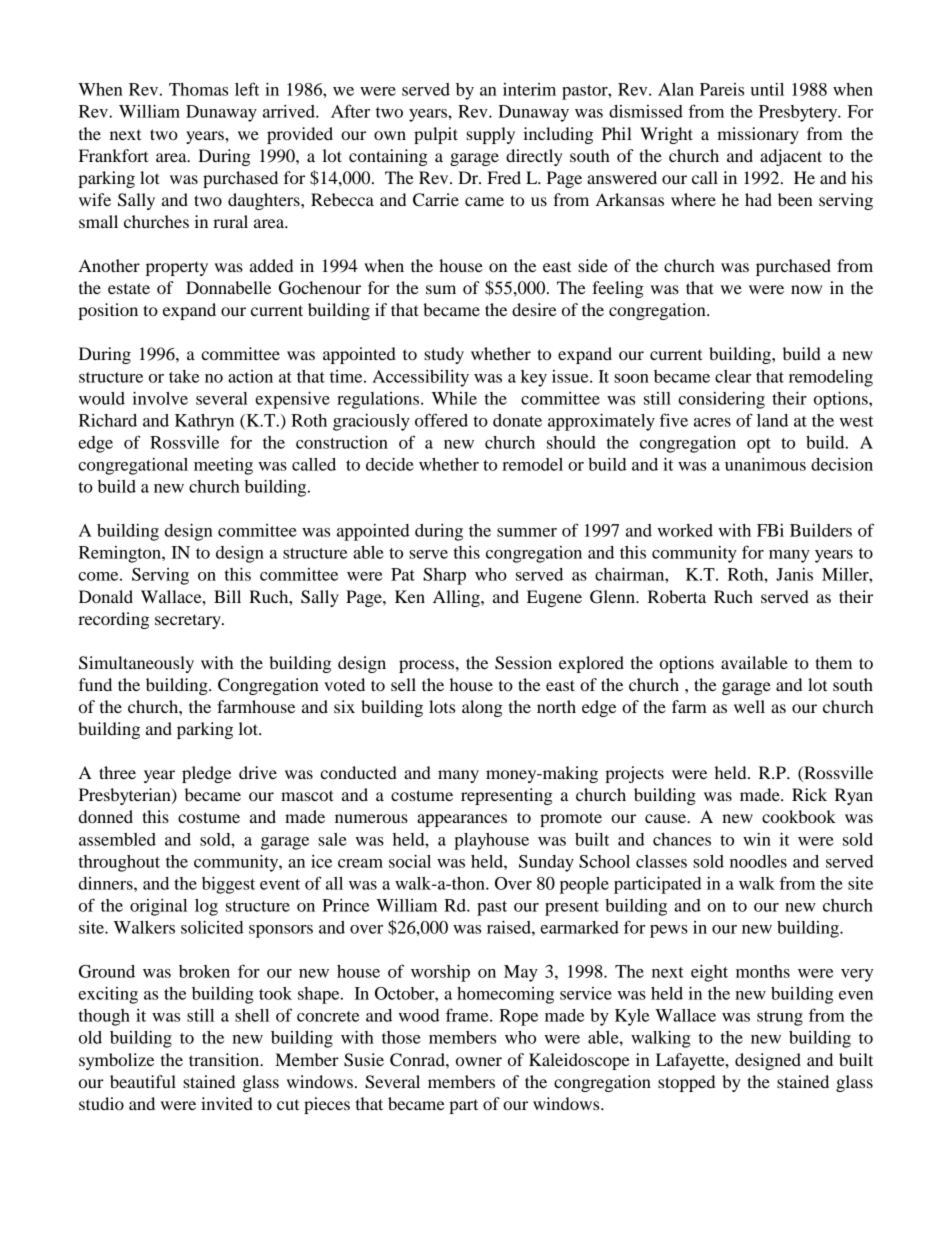 The width and height of the page is (952, 1233). Describe the element at coordinates (490, 135) in the page. I see `supply` at that location.
